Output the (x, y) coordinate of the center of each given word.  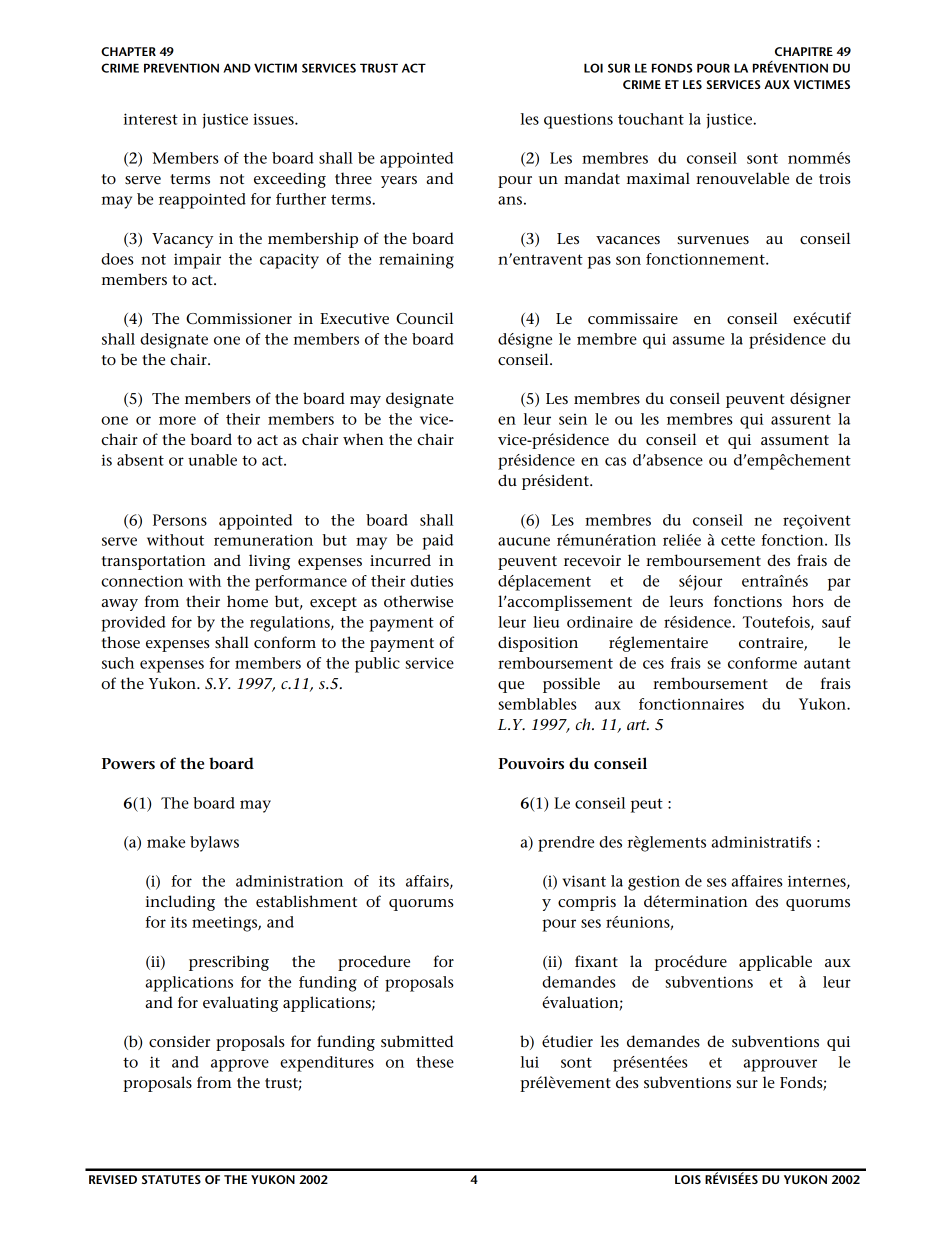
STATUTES (171, 1179)
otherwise (418, 601)
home (247, 601)
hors (808, 601)
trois (835, 178)
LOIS (688, 1179)
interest (151, 119)
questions (578, 121)
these (435, 1062)
